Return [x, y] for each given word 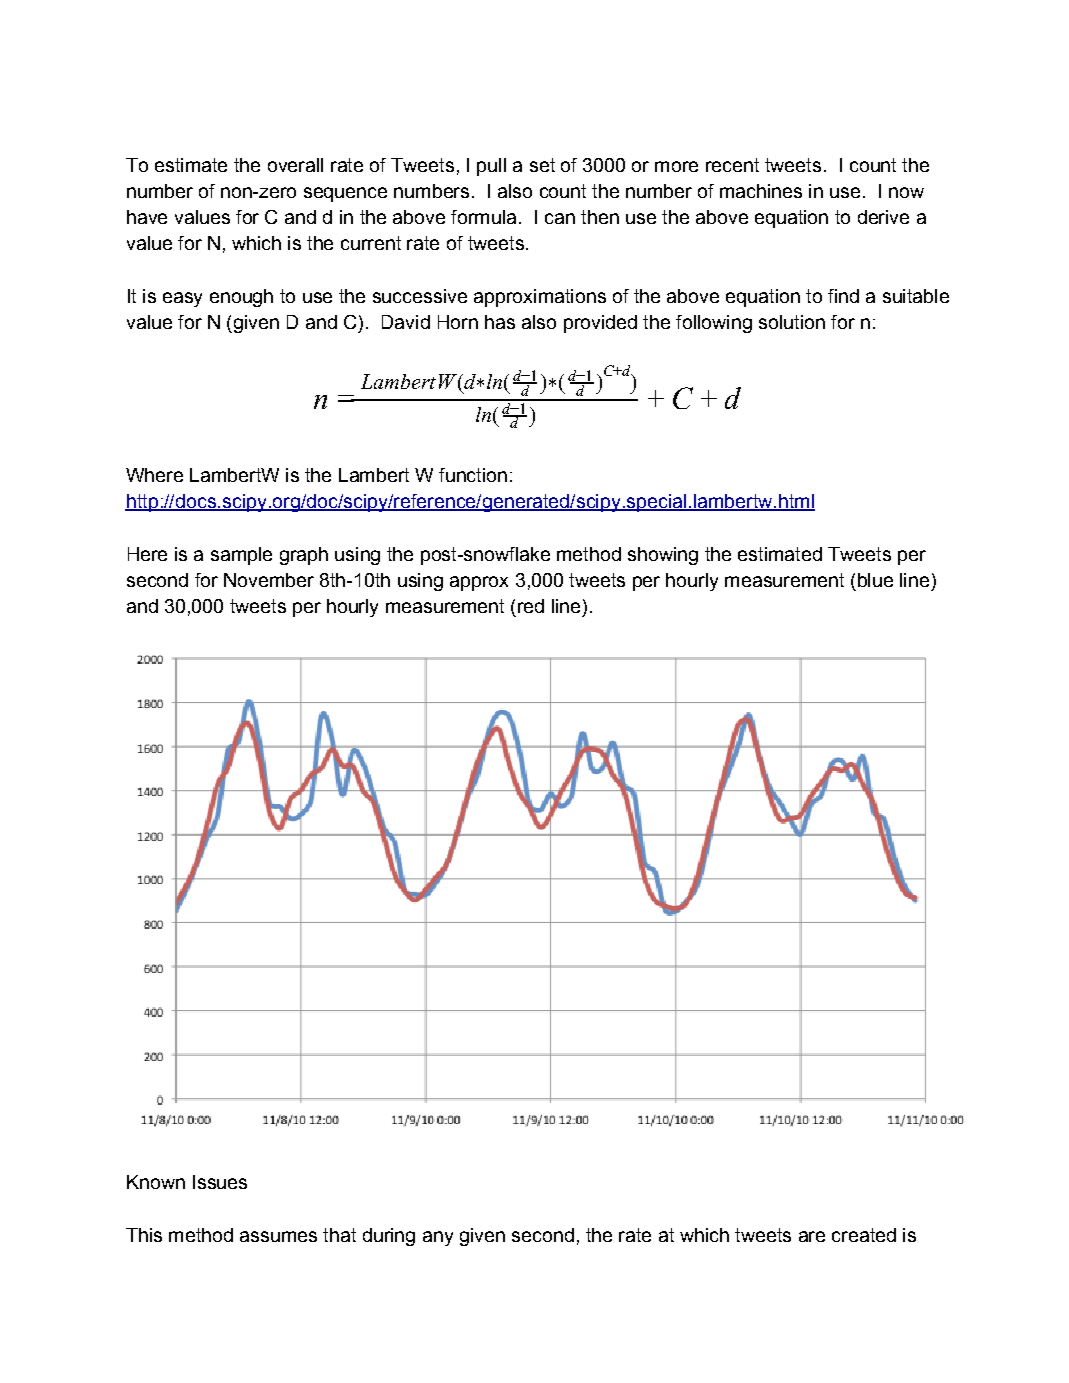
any [438, 1238]
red [531, 606]
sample [241, 556]
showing [663, 556]
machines [761, 191]
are [812, 1236]
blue [875, 580]
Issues [220, 1182]
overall [295, 165]
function [473, 475]
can [560, 218]
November [269, 580]
